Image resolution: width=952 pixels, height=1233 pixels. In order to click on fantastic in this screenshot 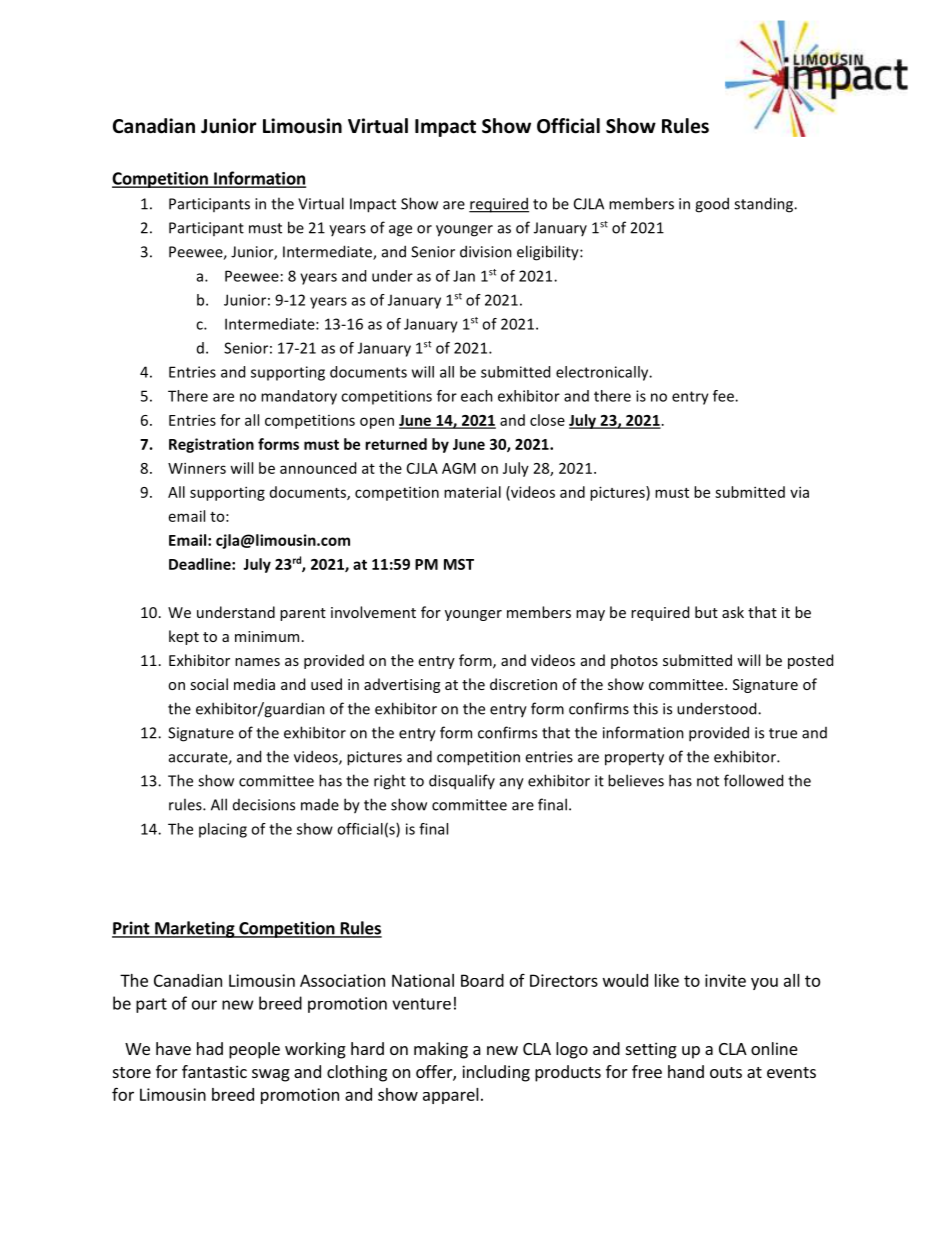, I will do `click(214, 1071)`.
